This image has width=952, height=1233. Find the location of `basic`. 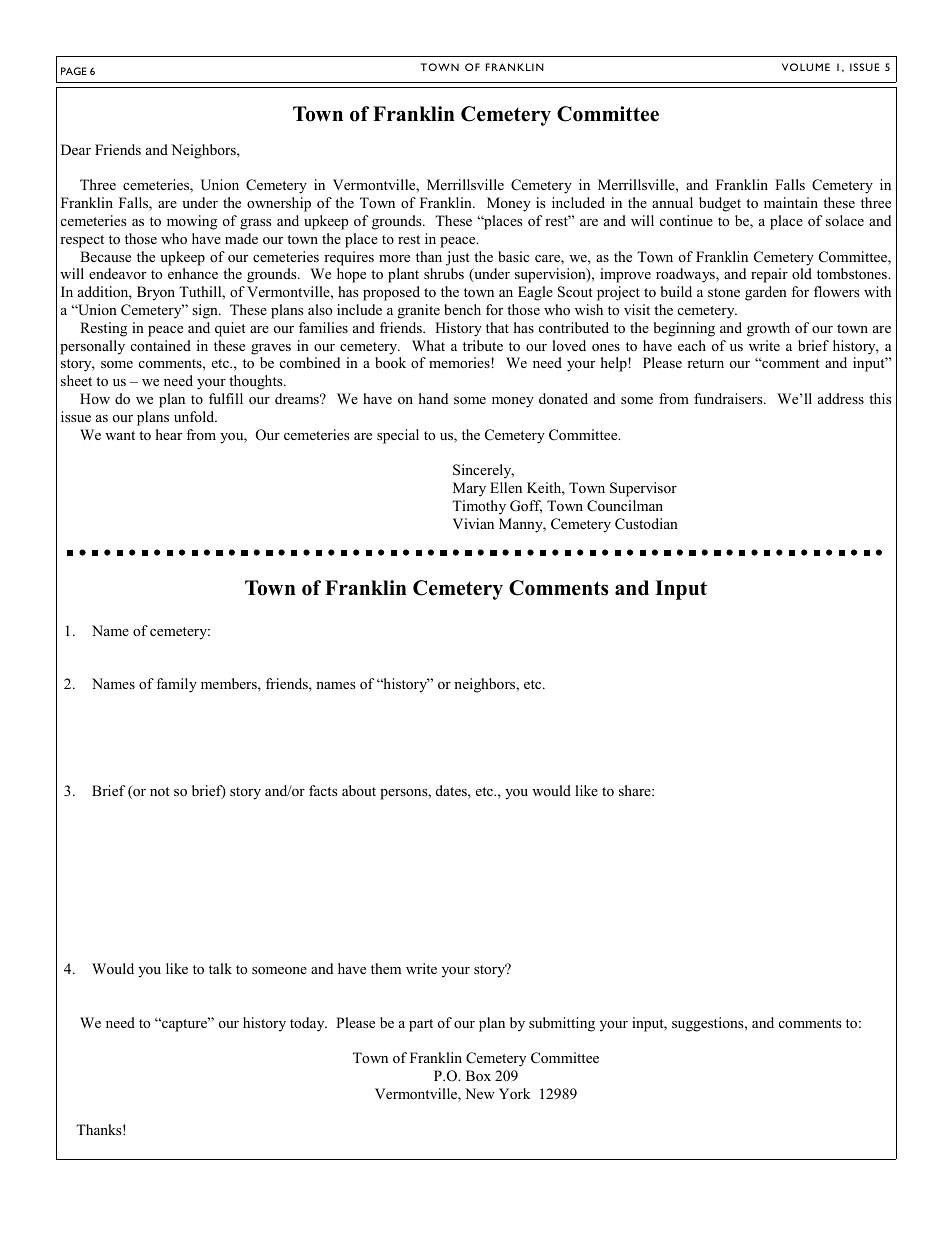

basic is located at coordinates (513, 256).
